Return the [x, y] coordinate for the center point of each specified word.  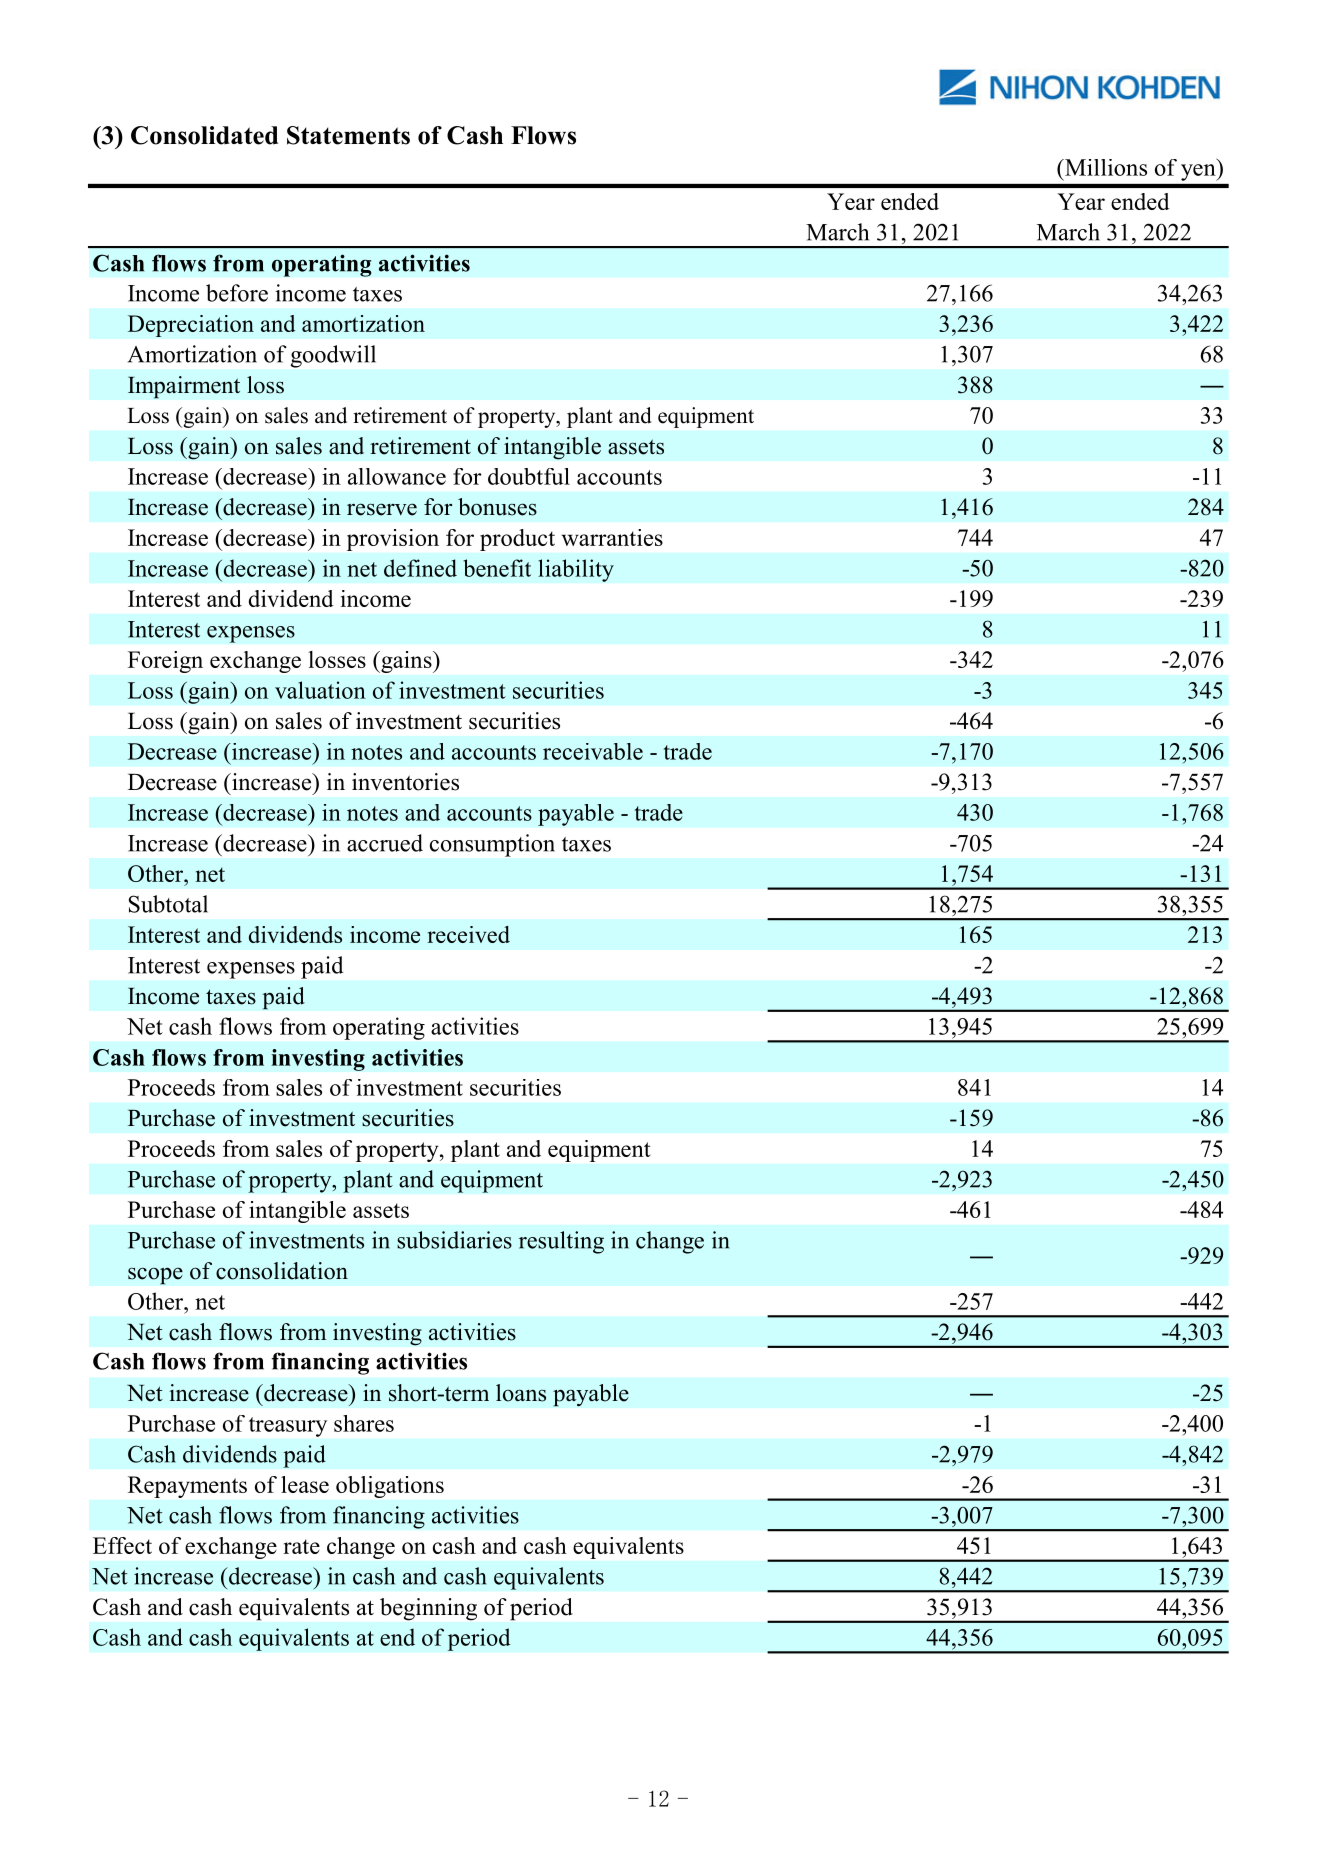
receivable [593, 751]
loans [521, 1393]
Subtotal [168, 904]
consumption [492, 845]
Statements [348, 135]
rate [301, 1546]
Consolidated [204, 135]
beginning [428, 1609]
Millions [1105, 167]
